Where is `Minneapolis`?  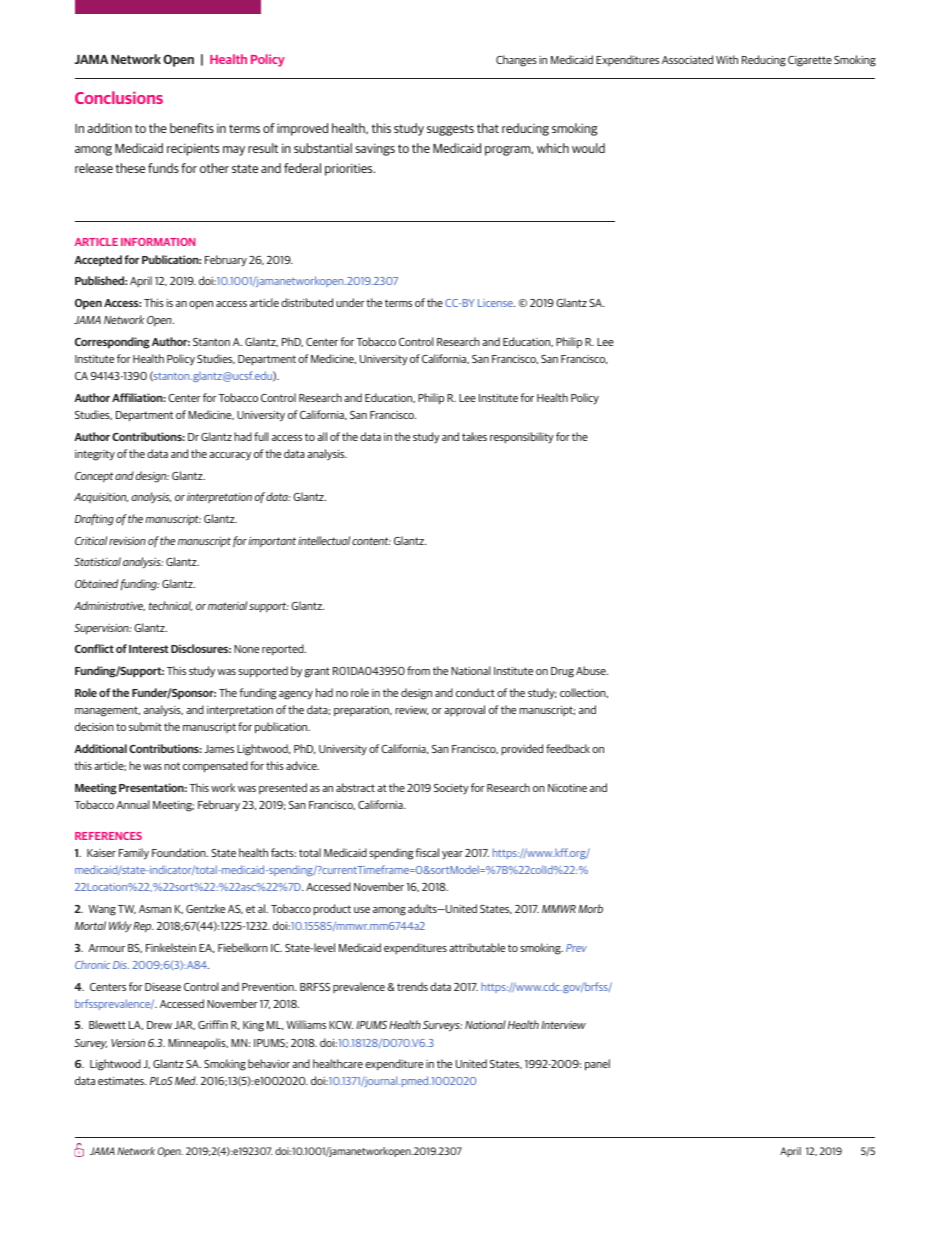 Minneapolis is located at coordinates (198, 1044).
